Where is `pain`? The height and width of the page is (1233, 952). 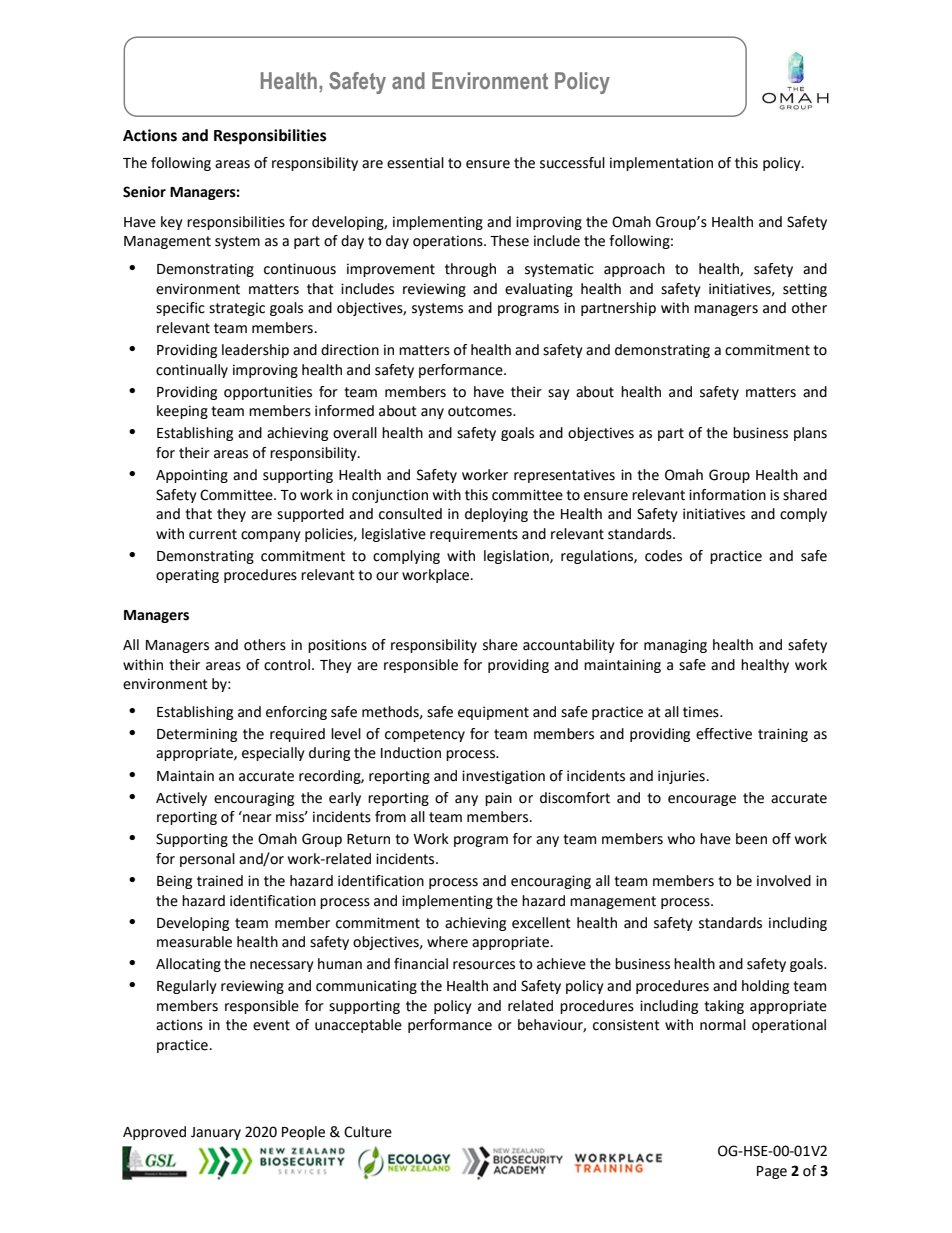
pain is located at coordinates (498, 799).
